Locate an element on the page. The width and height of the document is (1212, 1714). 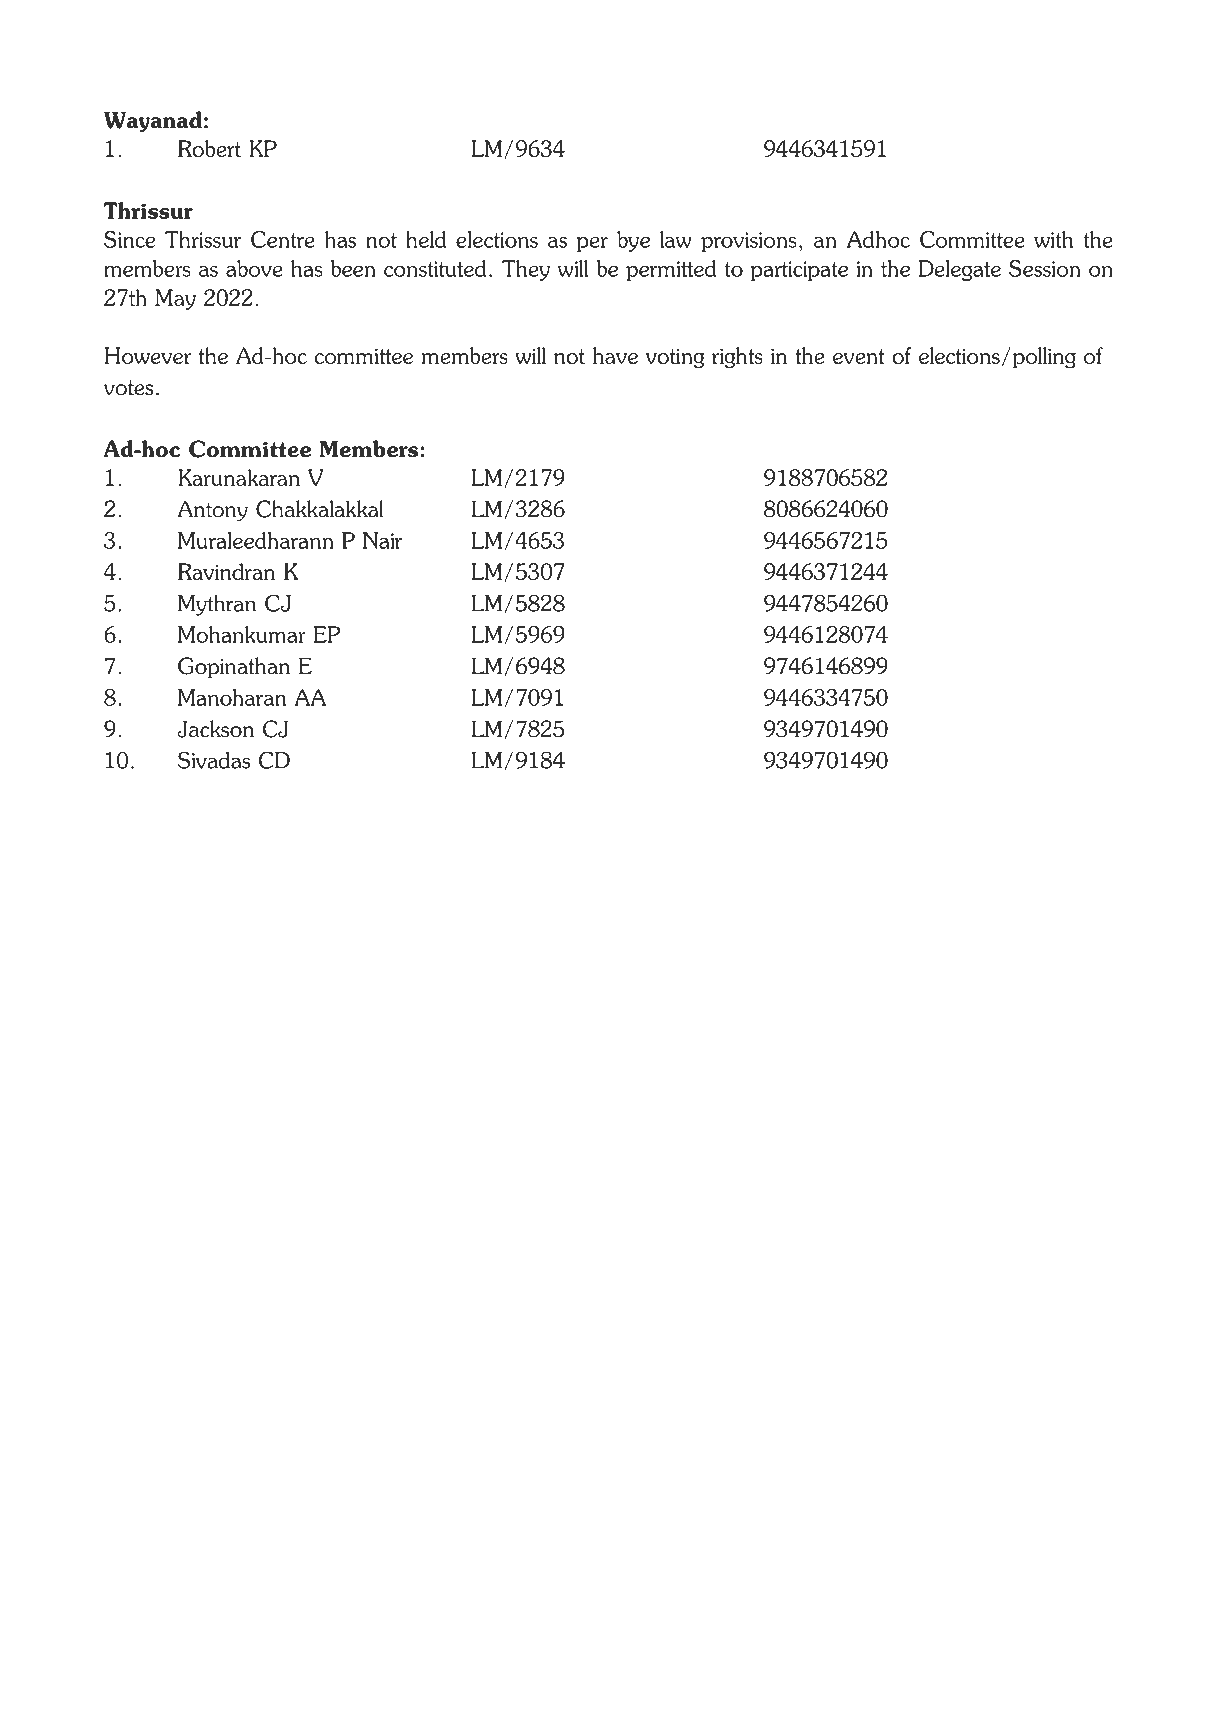
Ravindran is located at coordinates (226, 571).
